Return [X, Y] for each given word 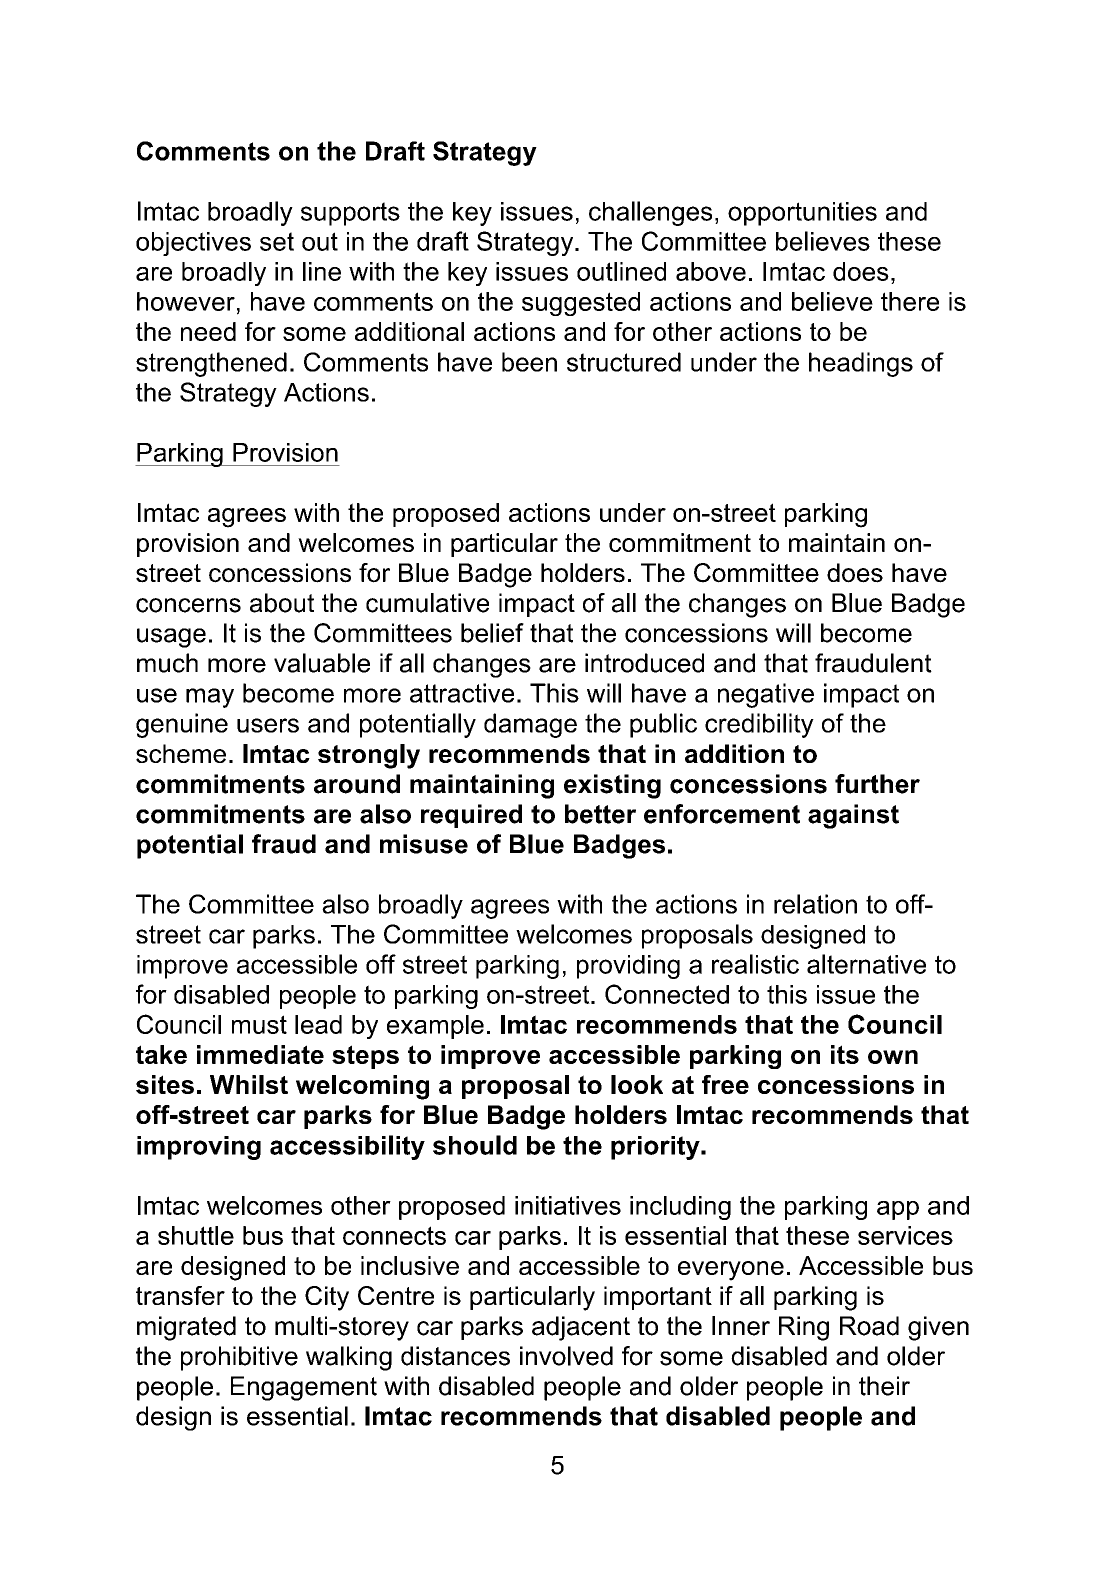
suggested [581, 304]
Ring [804, 1328]
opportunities [802, 214]
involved [566, 1356]
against [853, 816]
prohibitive [239, 1358]
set [277, 241]
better [600, 814]
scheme [181, 753]
